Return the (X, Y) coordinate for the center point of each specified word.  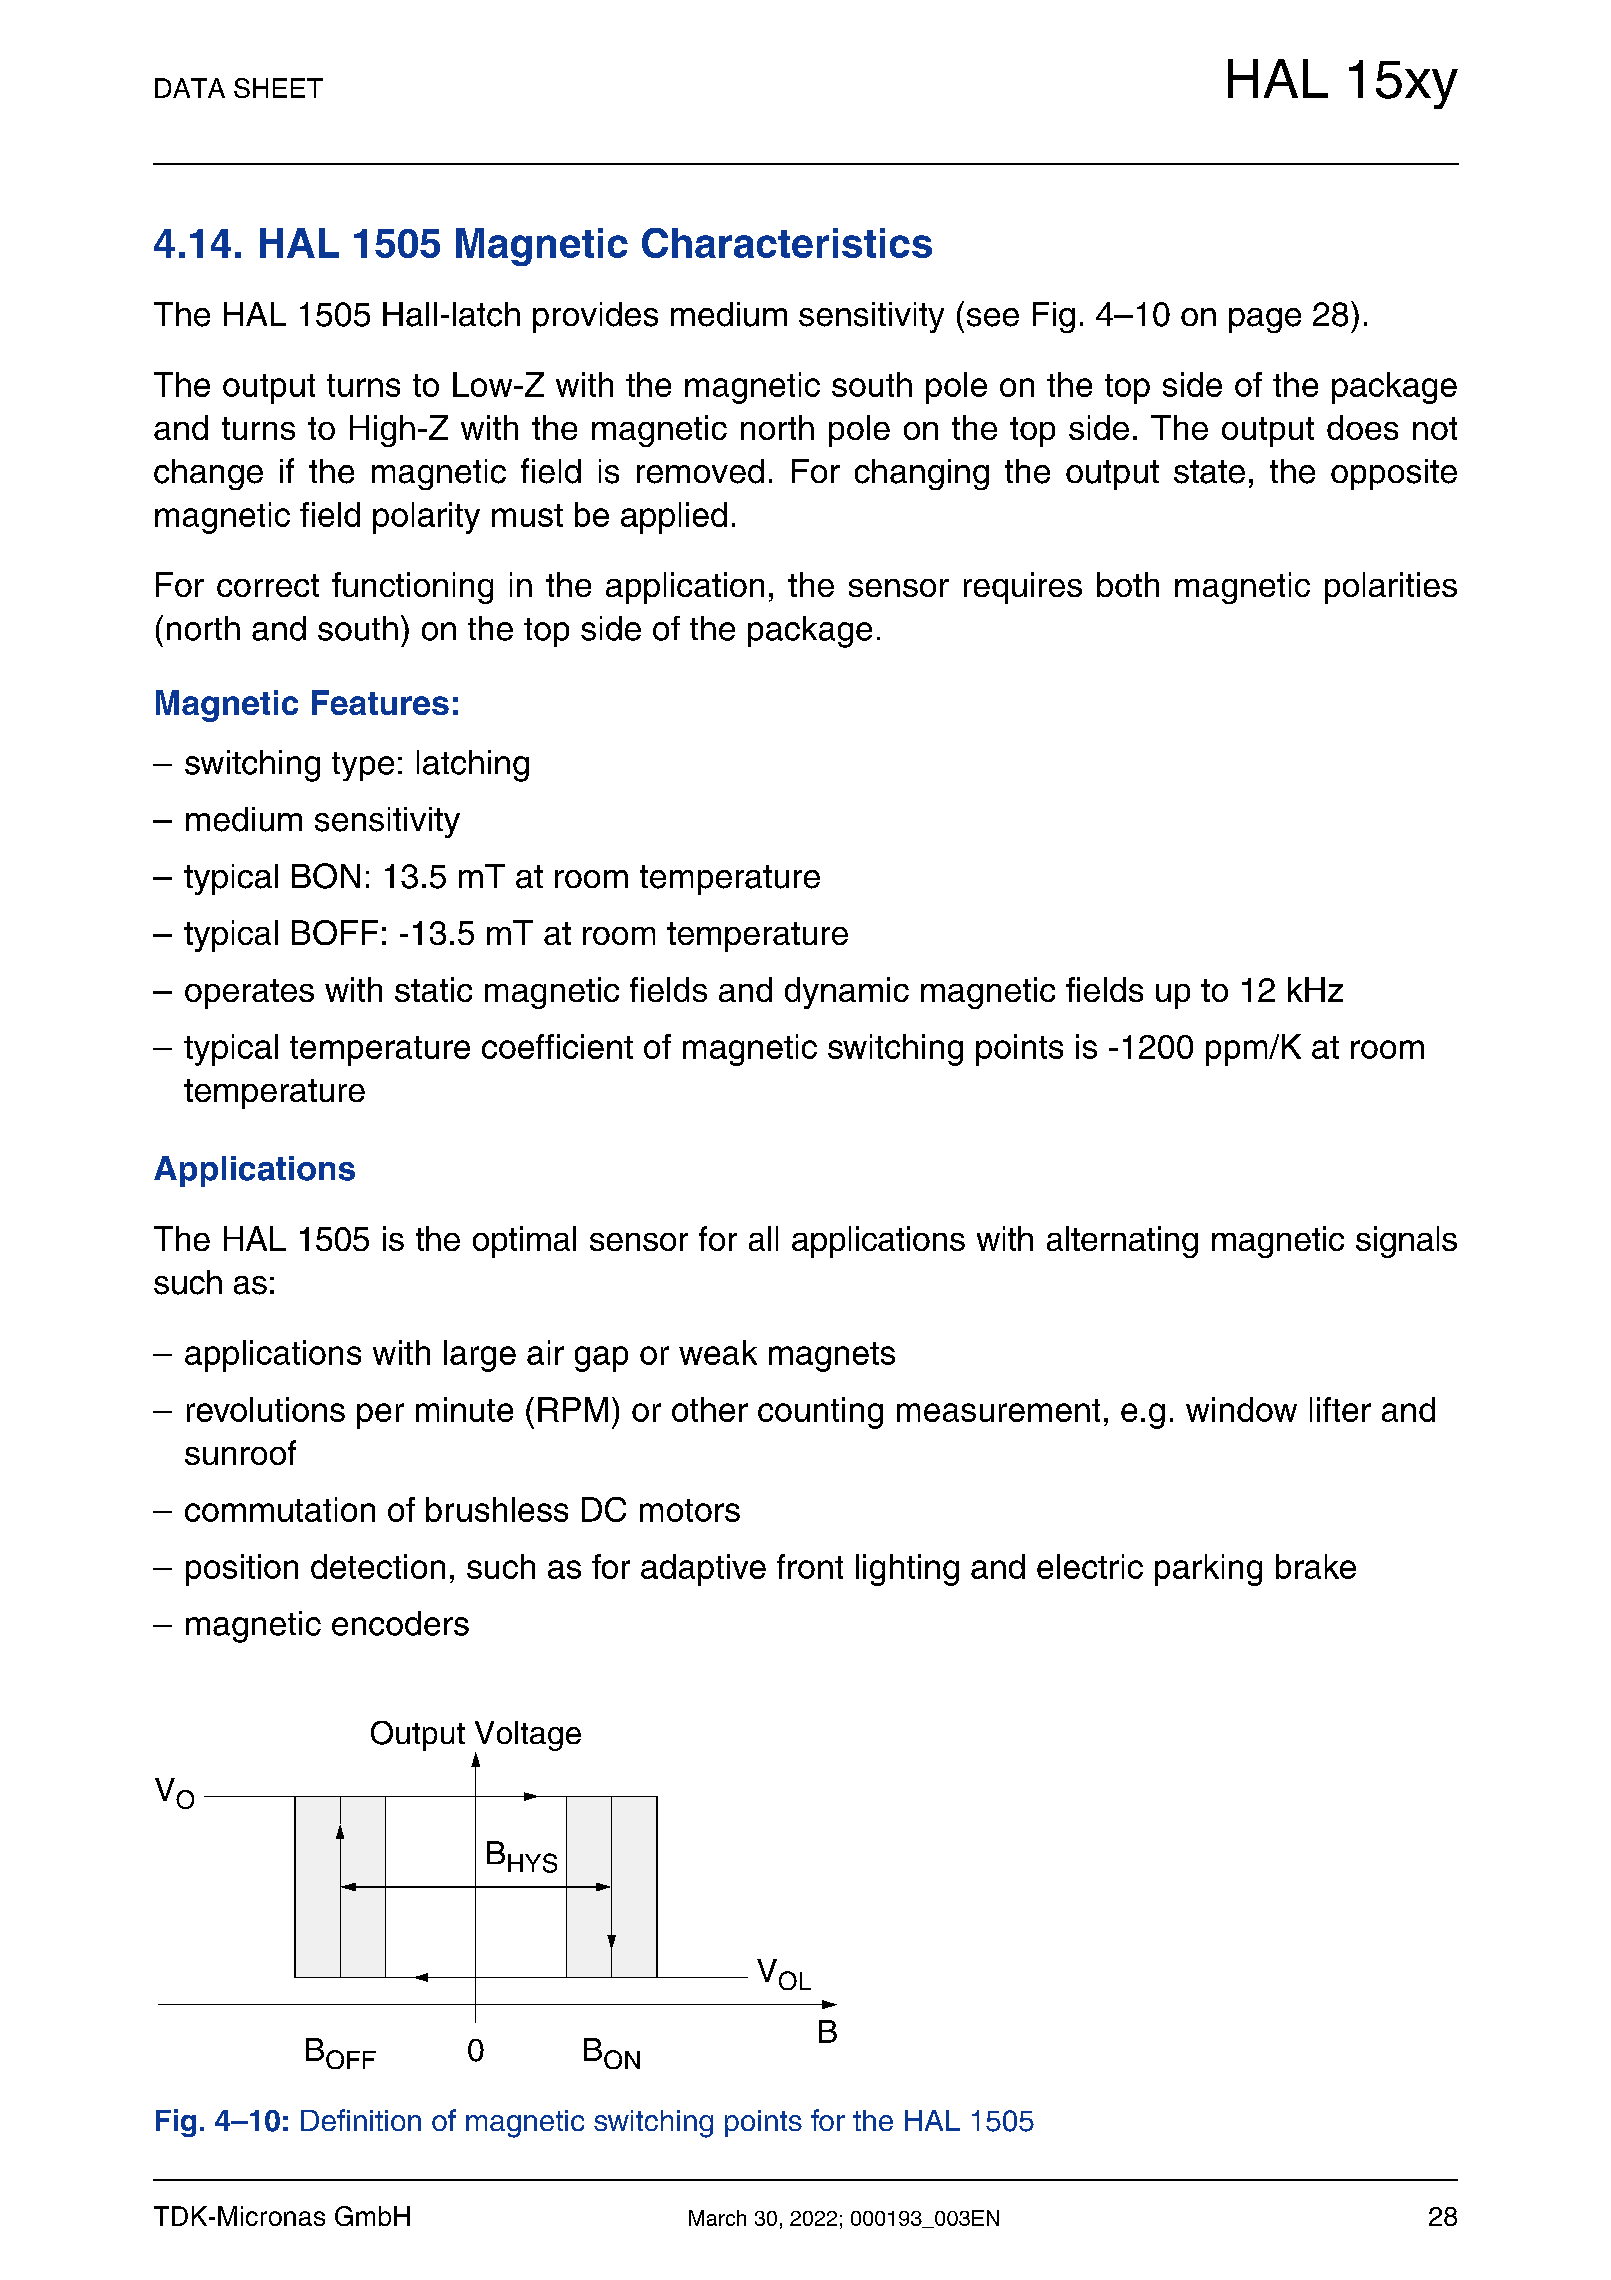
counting (820, 1413)
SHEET (278, 88)
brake (1316, 1566)
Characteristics (787, 243)
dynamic (847, 993)
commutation (280, 1509)
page (1265, 320)
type (363, 766)
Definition (361, 2120)
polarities (1391, 588)
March (717, 2218)
